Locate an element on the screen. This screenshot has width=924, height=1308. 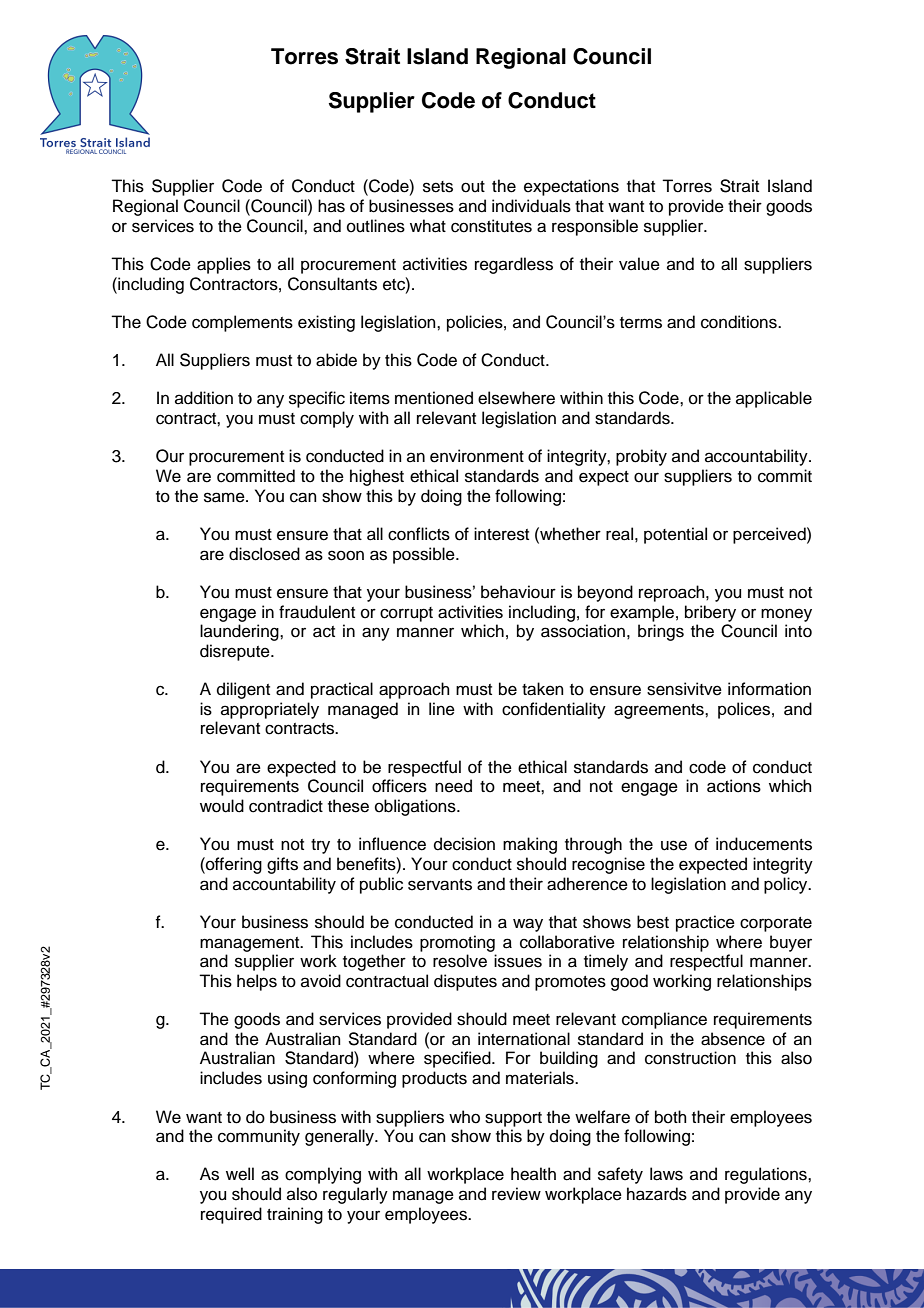
information is located at coordinates (769, 689).
